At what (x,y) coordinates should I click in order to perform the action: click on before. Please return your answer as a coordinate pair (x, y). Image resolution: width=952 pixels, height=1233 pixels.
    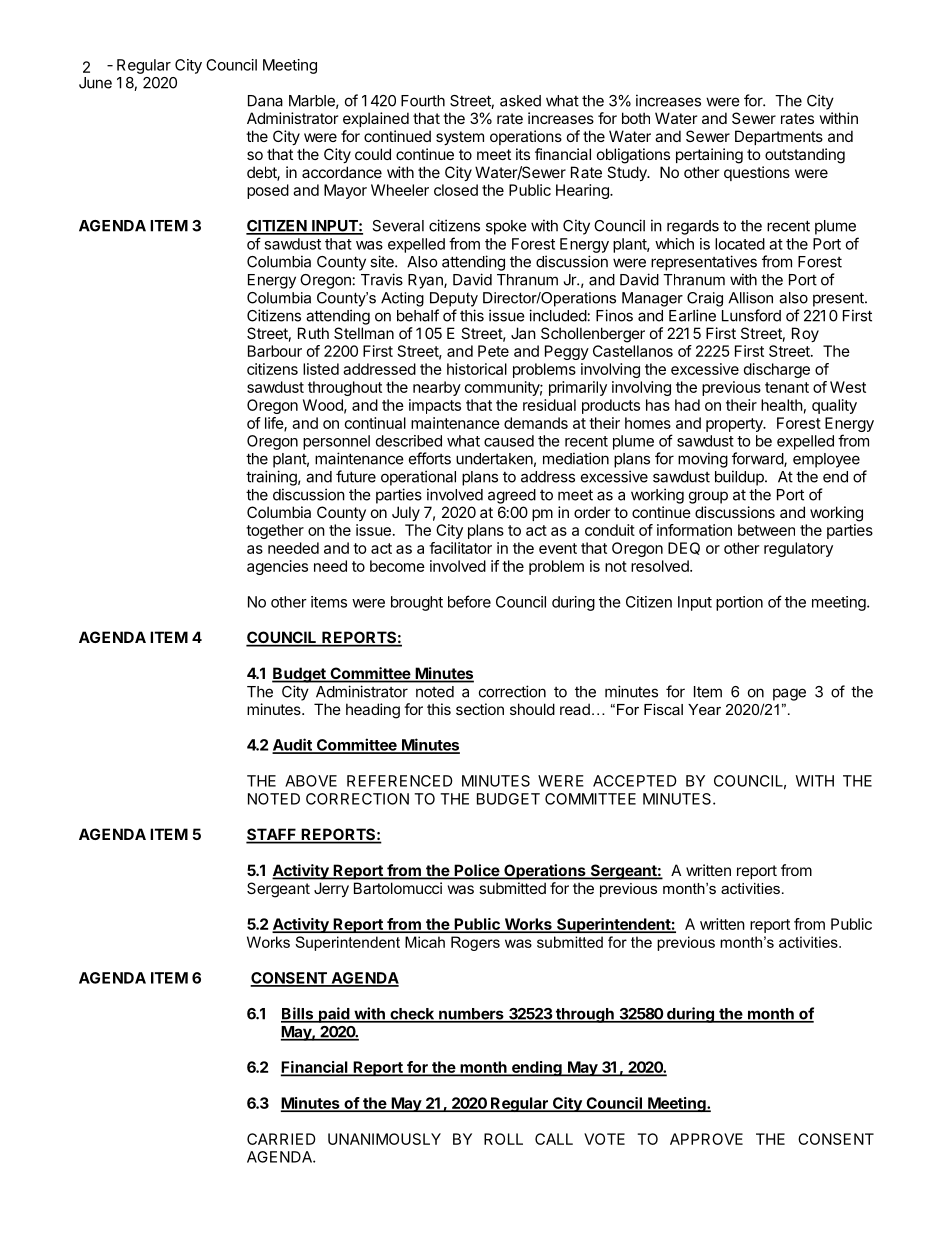
    Looking at the image, I should click on (469, 601).
